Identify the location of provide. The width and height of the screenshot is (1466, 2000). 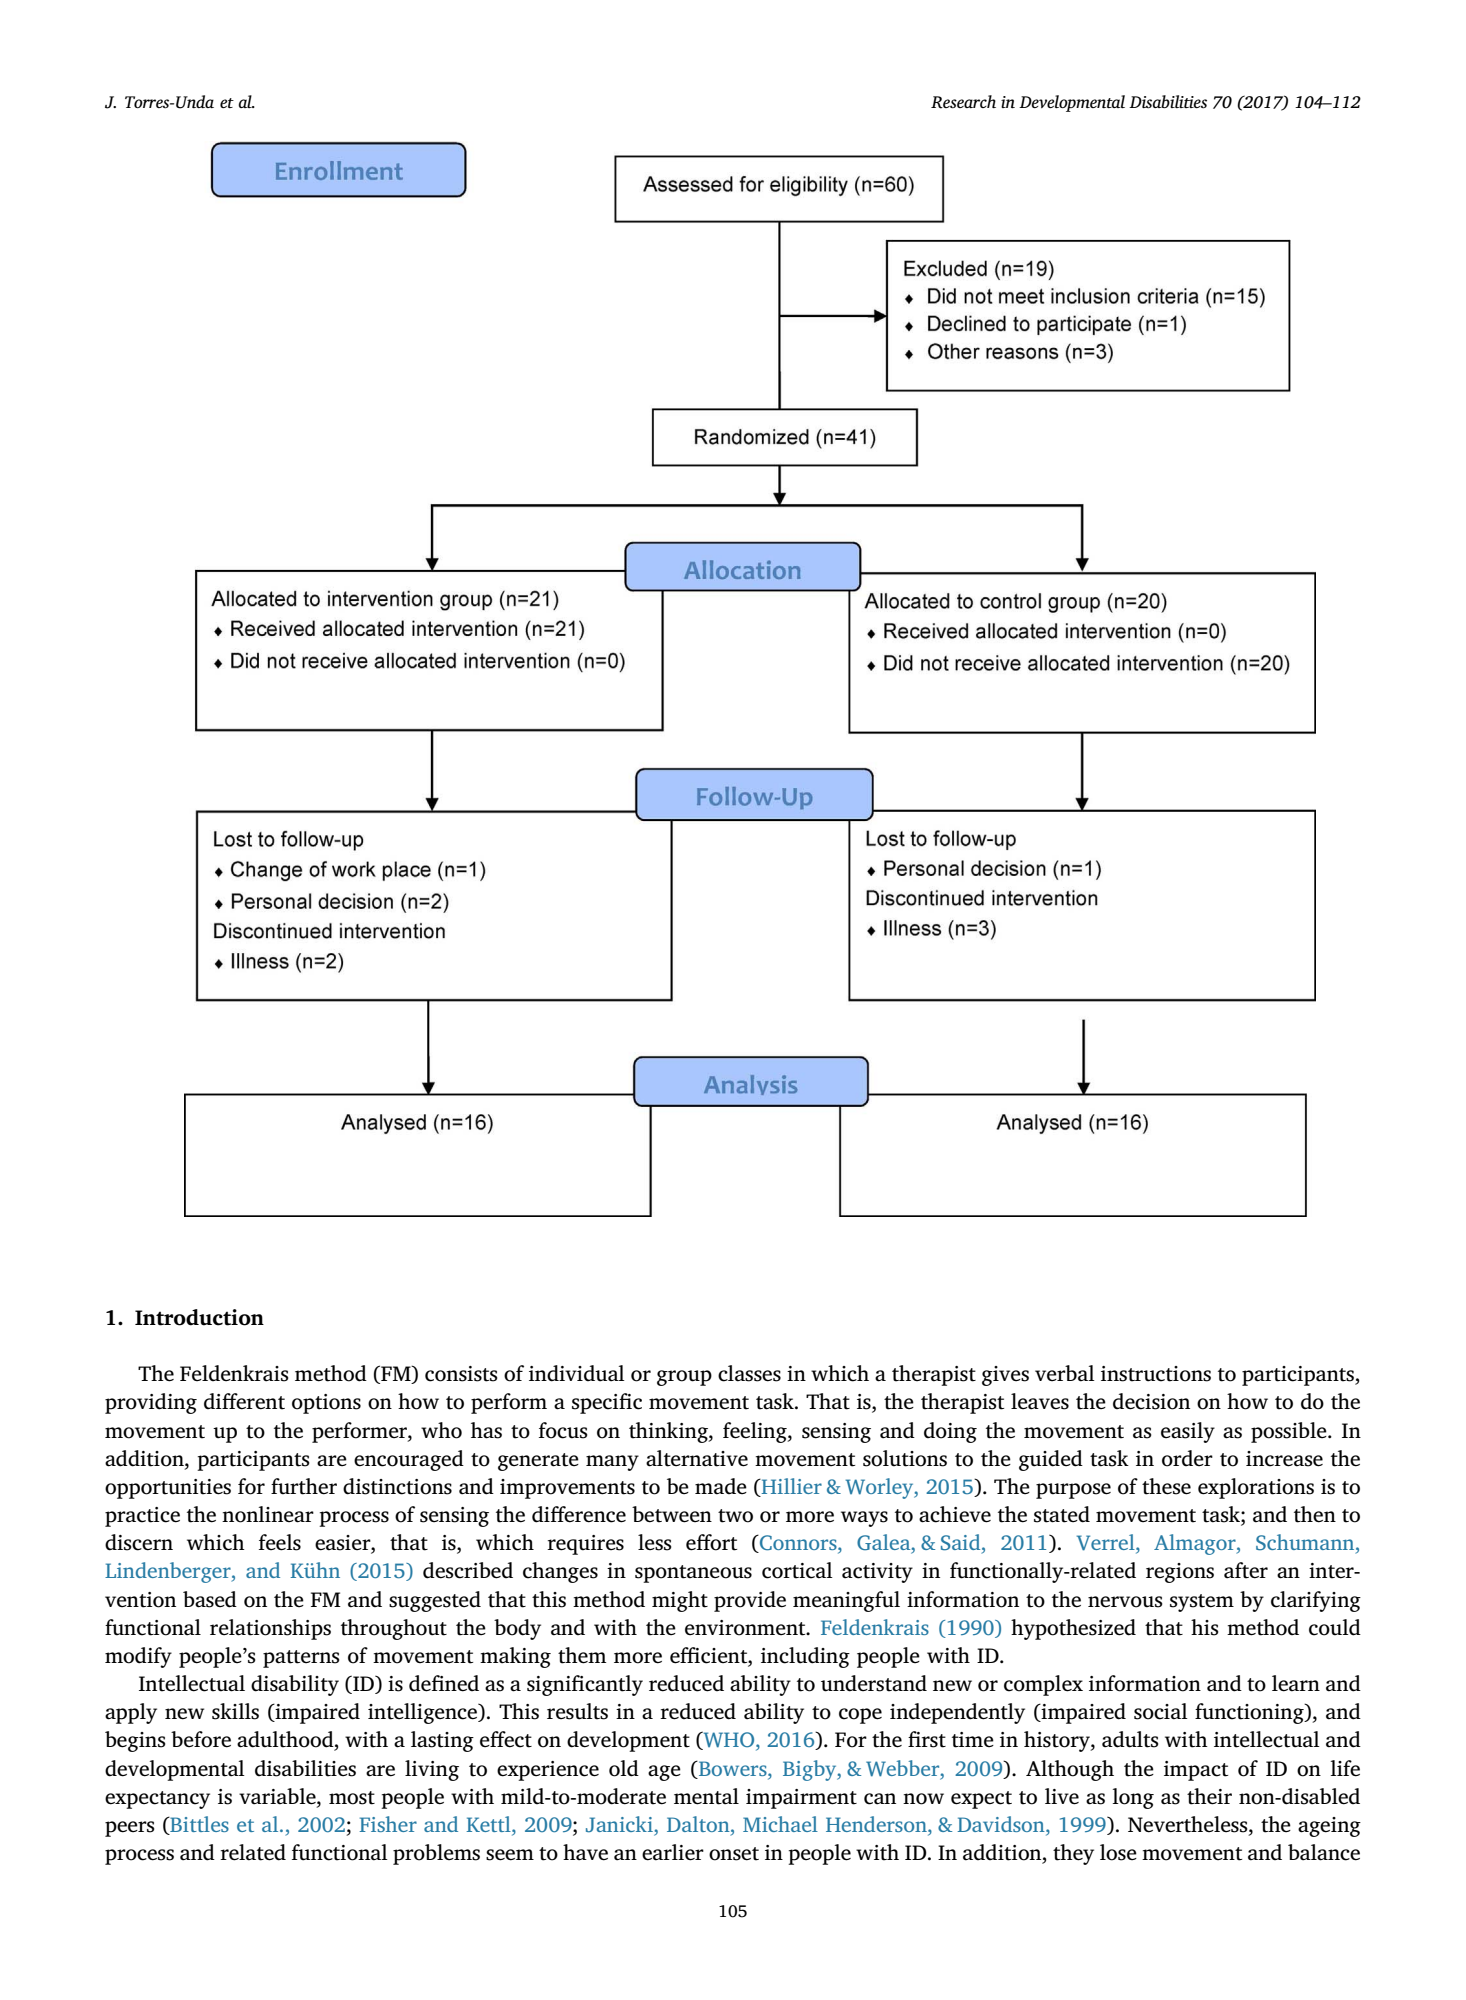
(750, 1601).
